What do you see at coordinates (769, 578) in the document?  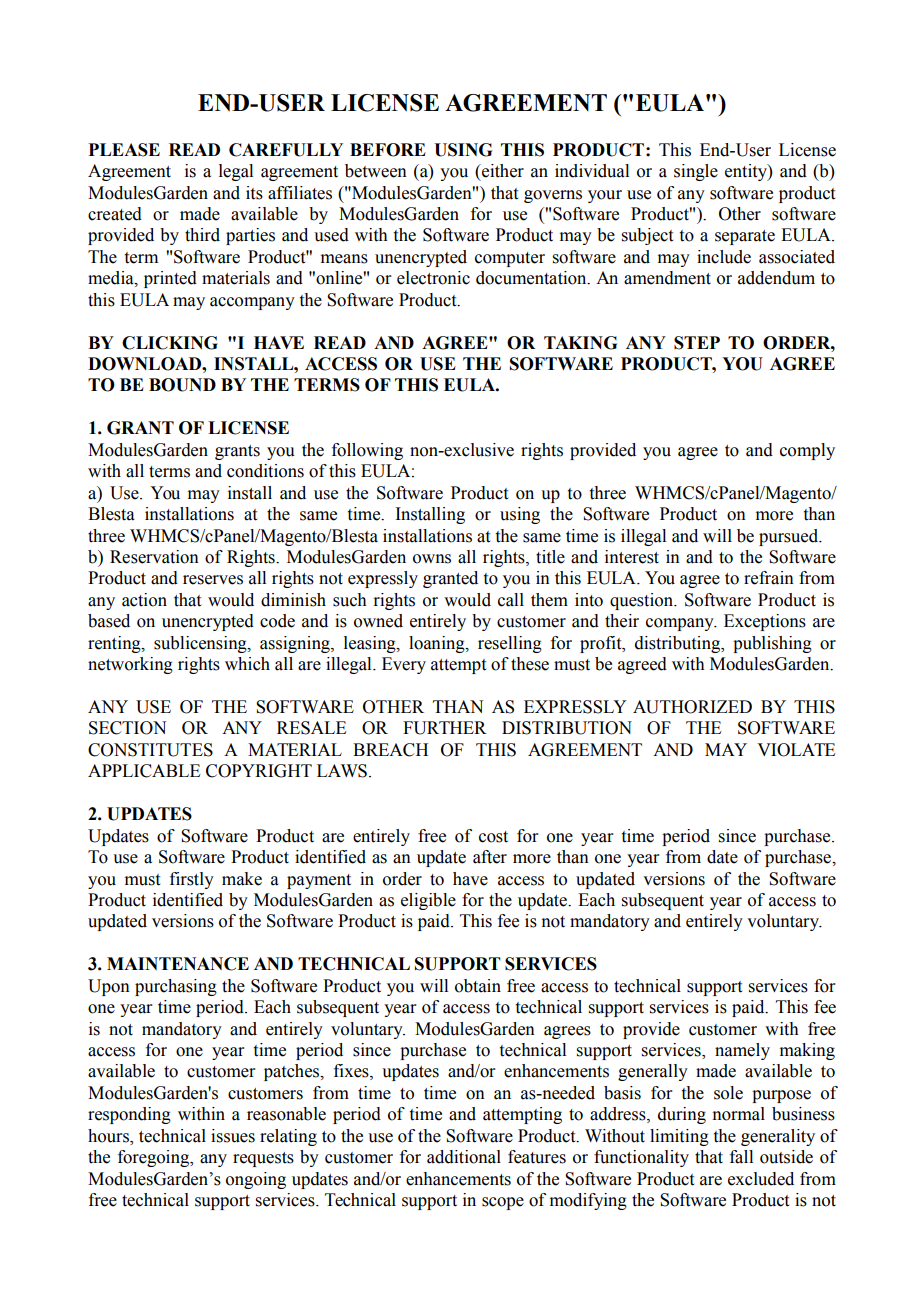 I see `refrain` at bounding box center [769, 578].
